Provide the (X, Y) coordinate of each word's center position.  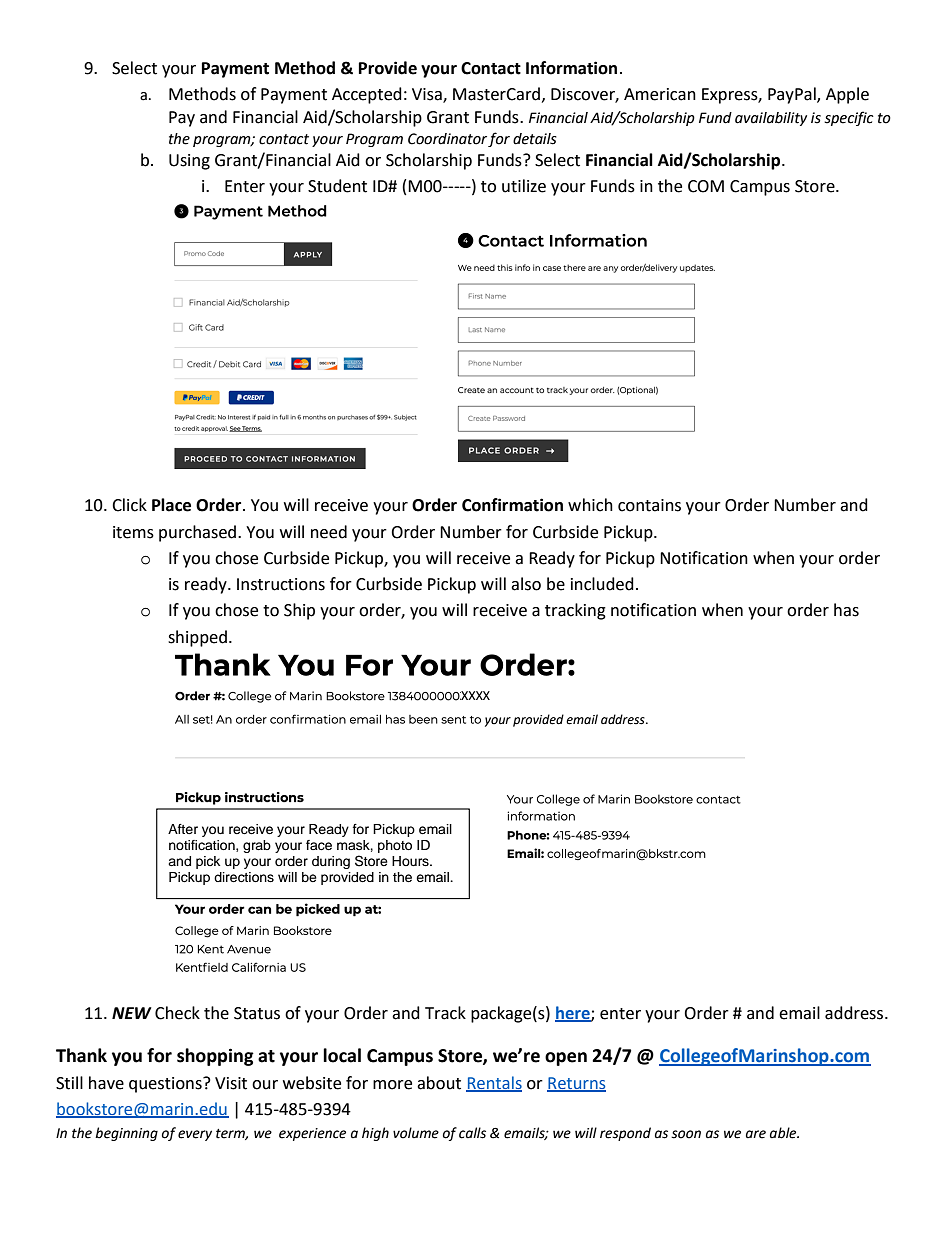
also (526, 584)
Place (171, 505)
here (573, 1013)
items (133, 532)
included (602, 584)
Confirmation (512, 505)
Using (189, 162)
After (183, 829)
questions (166, 1085)
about (439, 1083)
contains (649, 505)
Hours (411, 861)
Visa (428, 95)
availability (771, 119)
